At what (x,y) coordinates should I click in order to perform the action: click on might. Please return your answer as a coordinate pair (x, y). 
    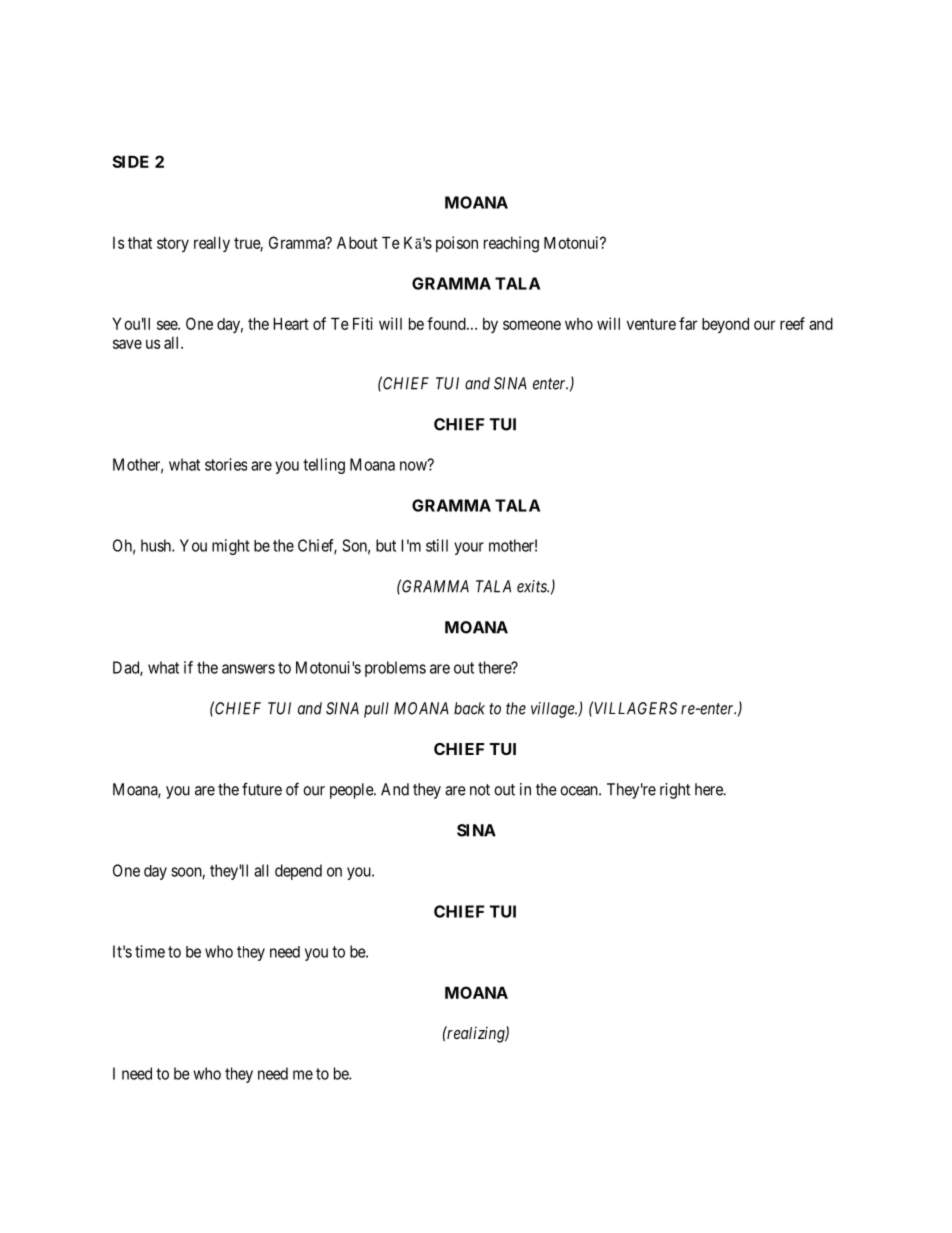
    Looking at the image, I should click on (231, 547).
